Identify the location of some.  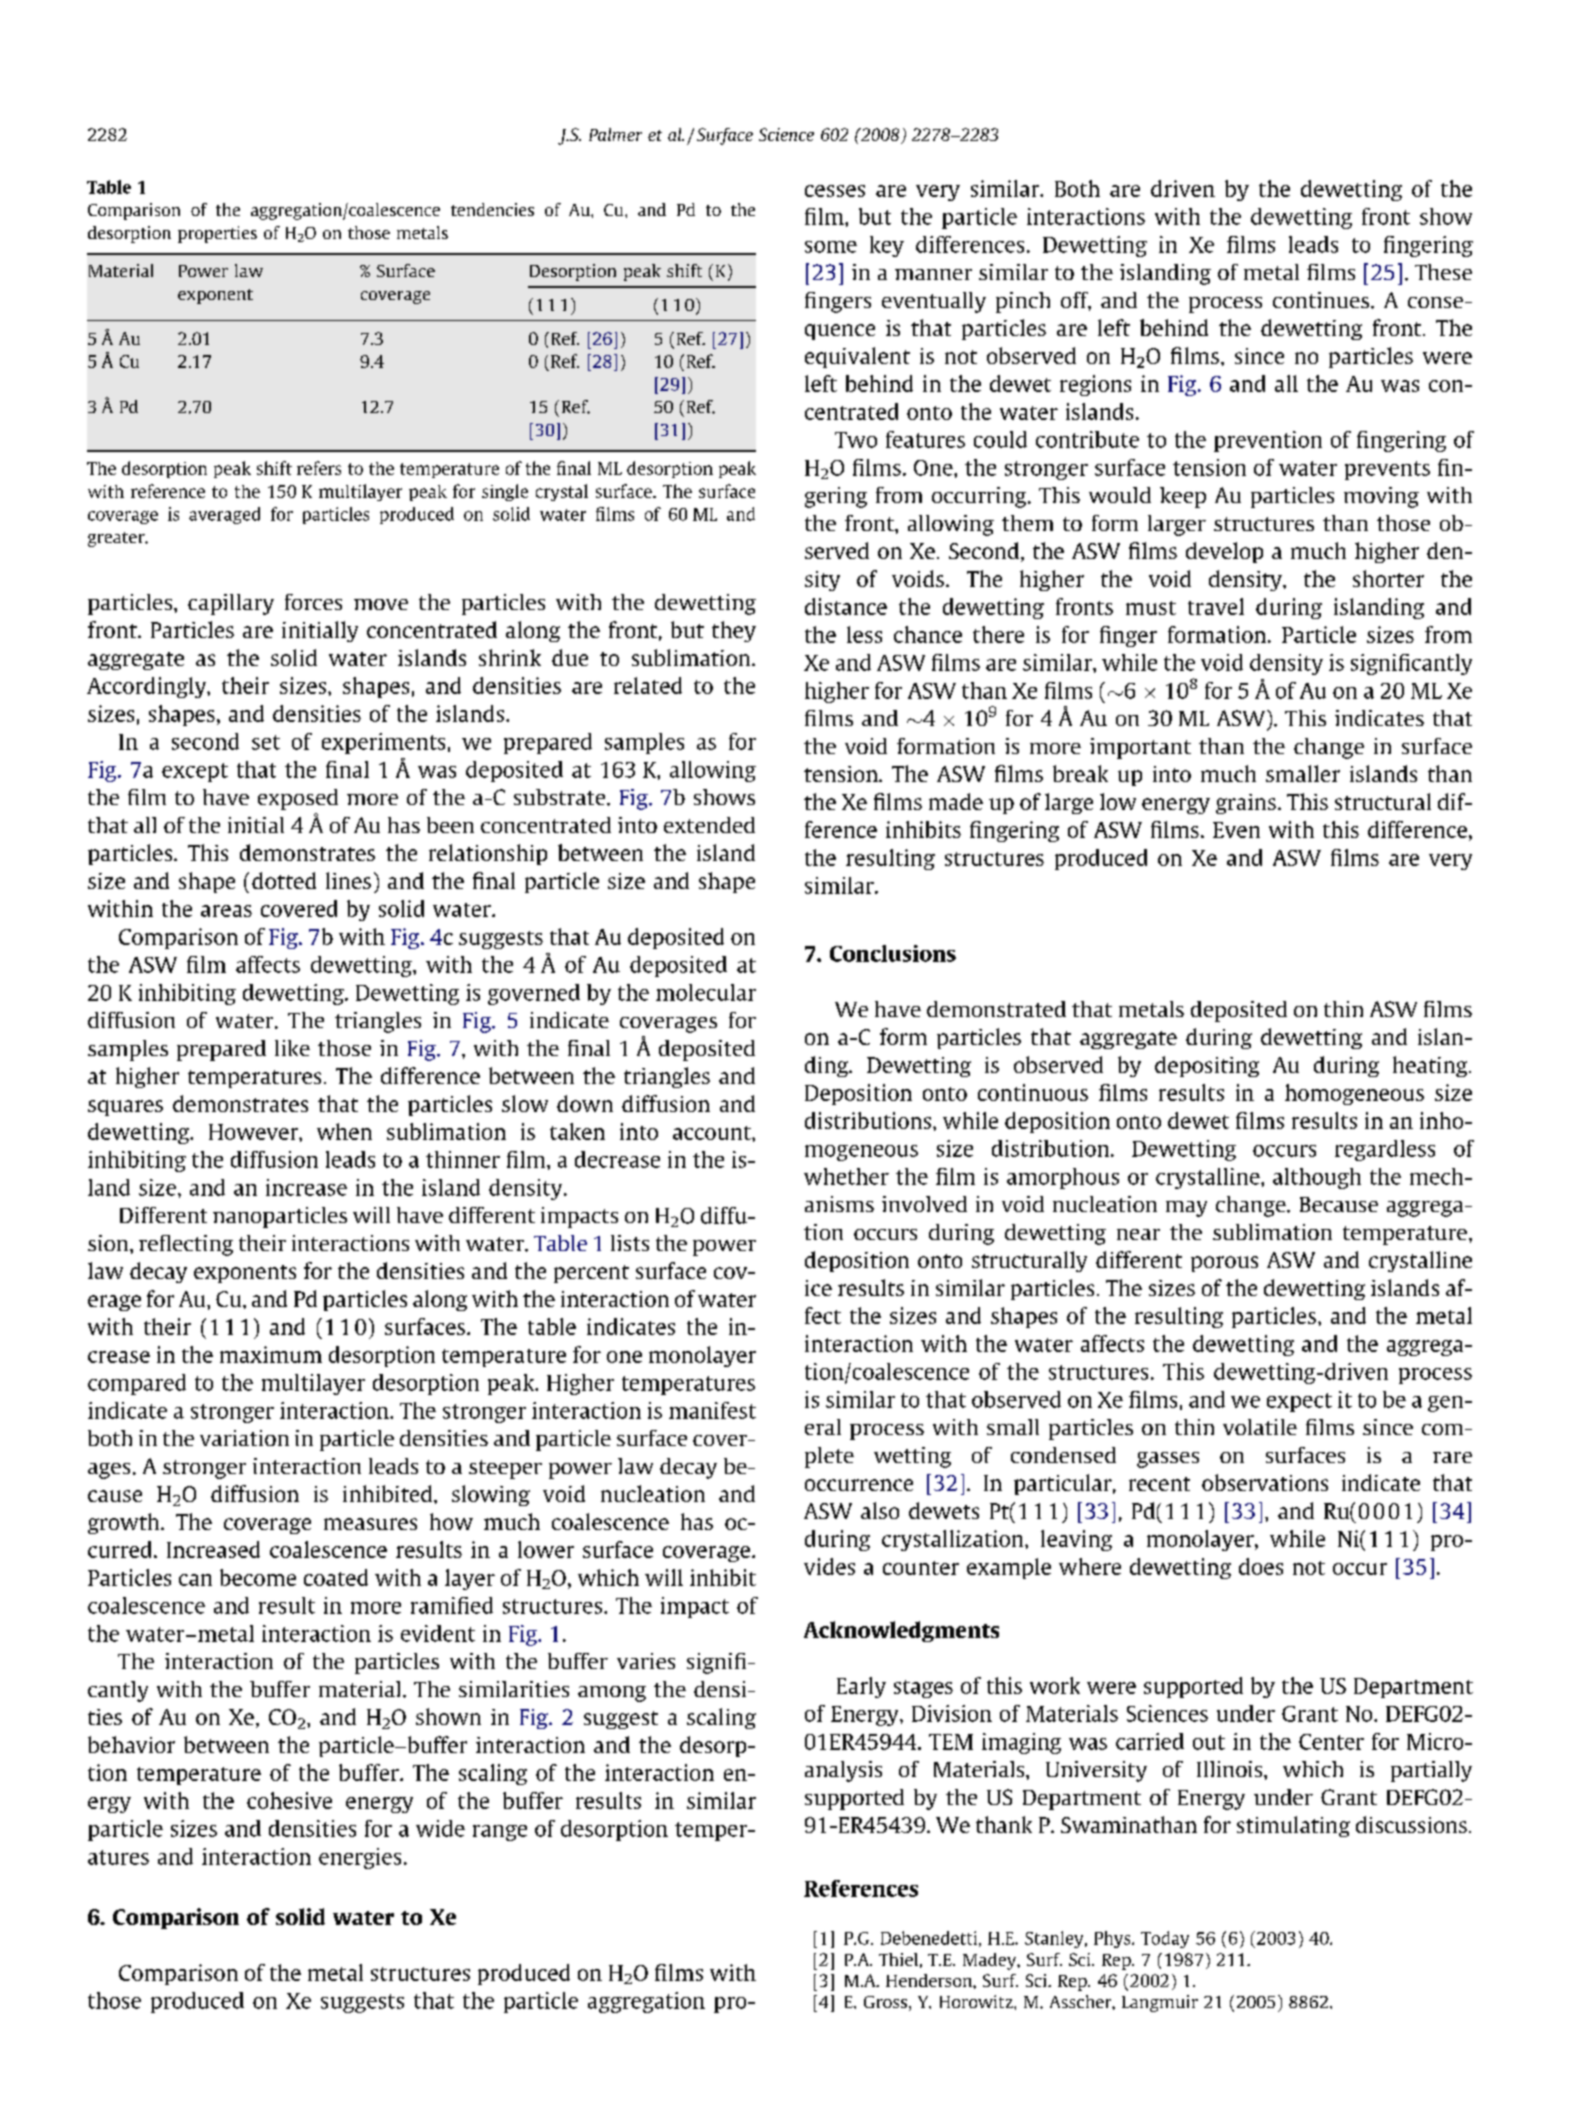
(831, 247).
